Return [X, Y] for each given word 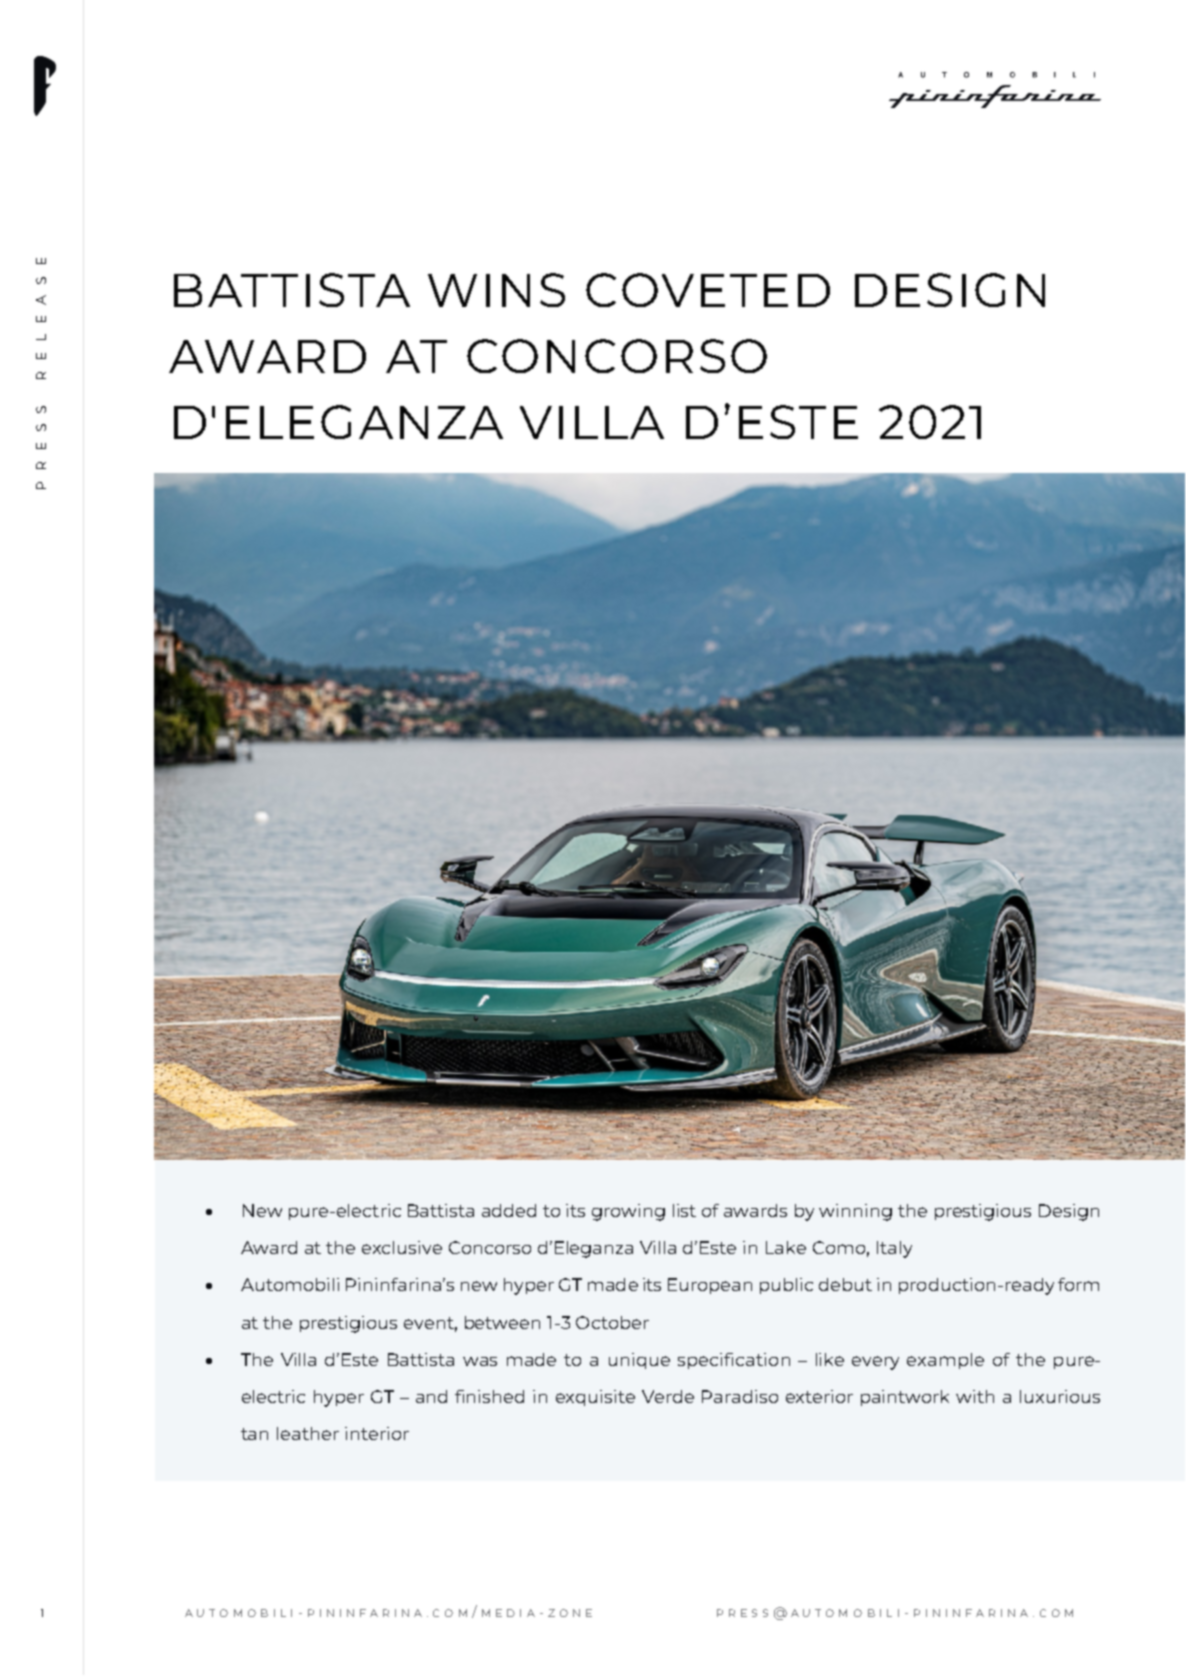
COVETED [708, 290]
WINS [496, 290]
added [509, 1210]
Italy [894, 1249]
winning [855, 1212]
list [684, 1210]
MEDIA [508, 1613]
